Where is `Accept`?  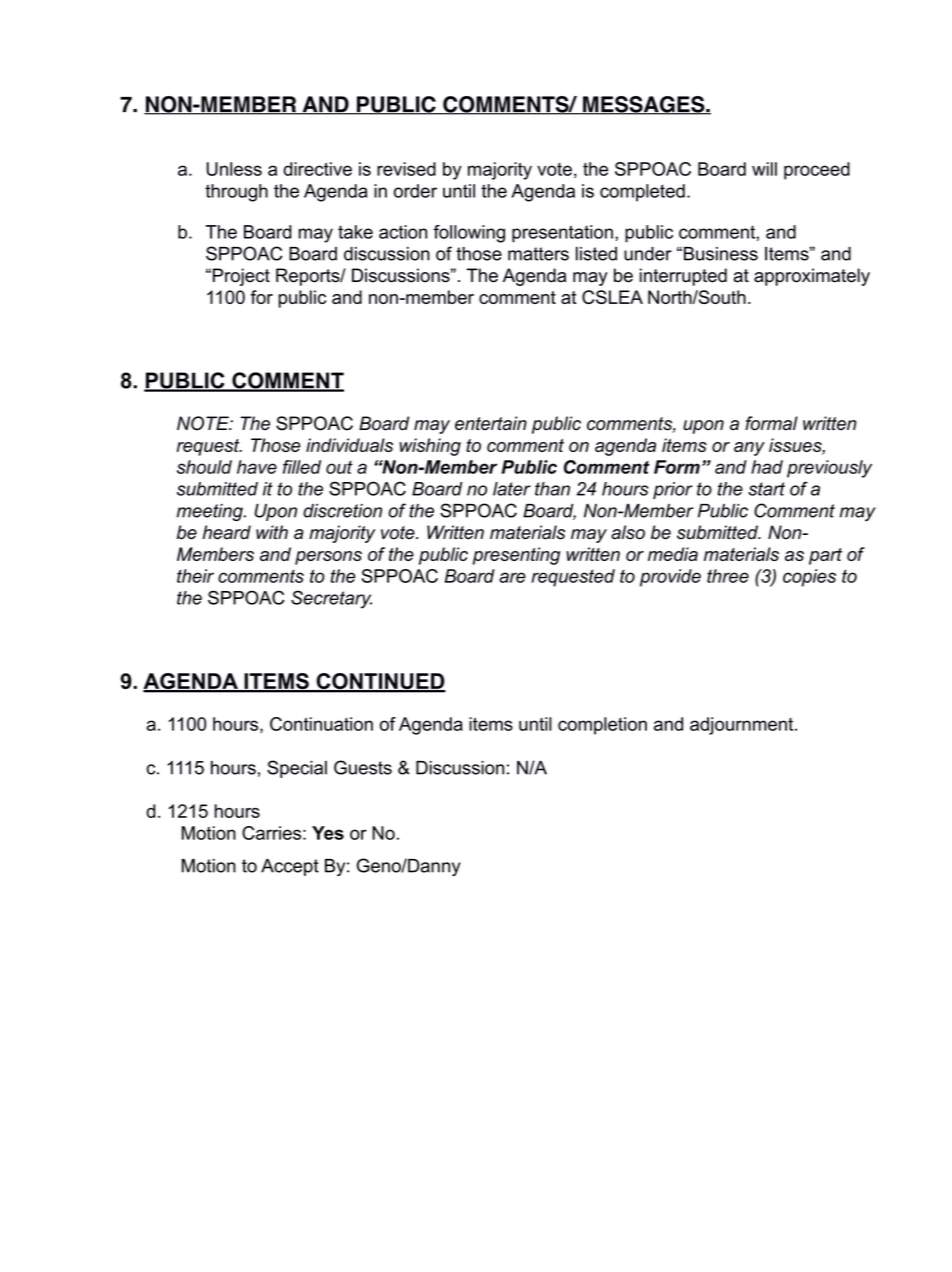 Accept is located at coordinates (290, 867).
